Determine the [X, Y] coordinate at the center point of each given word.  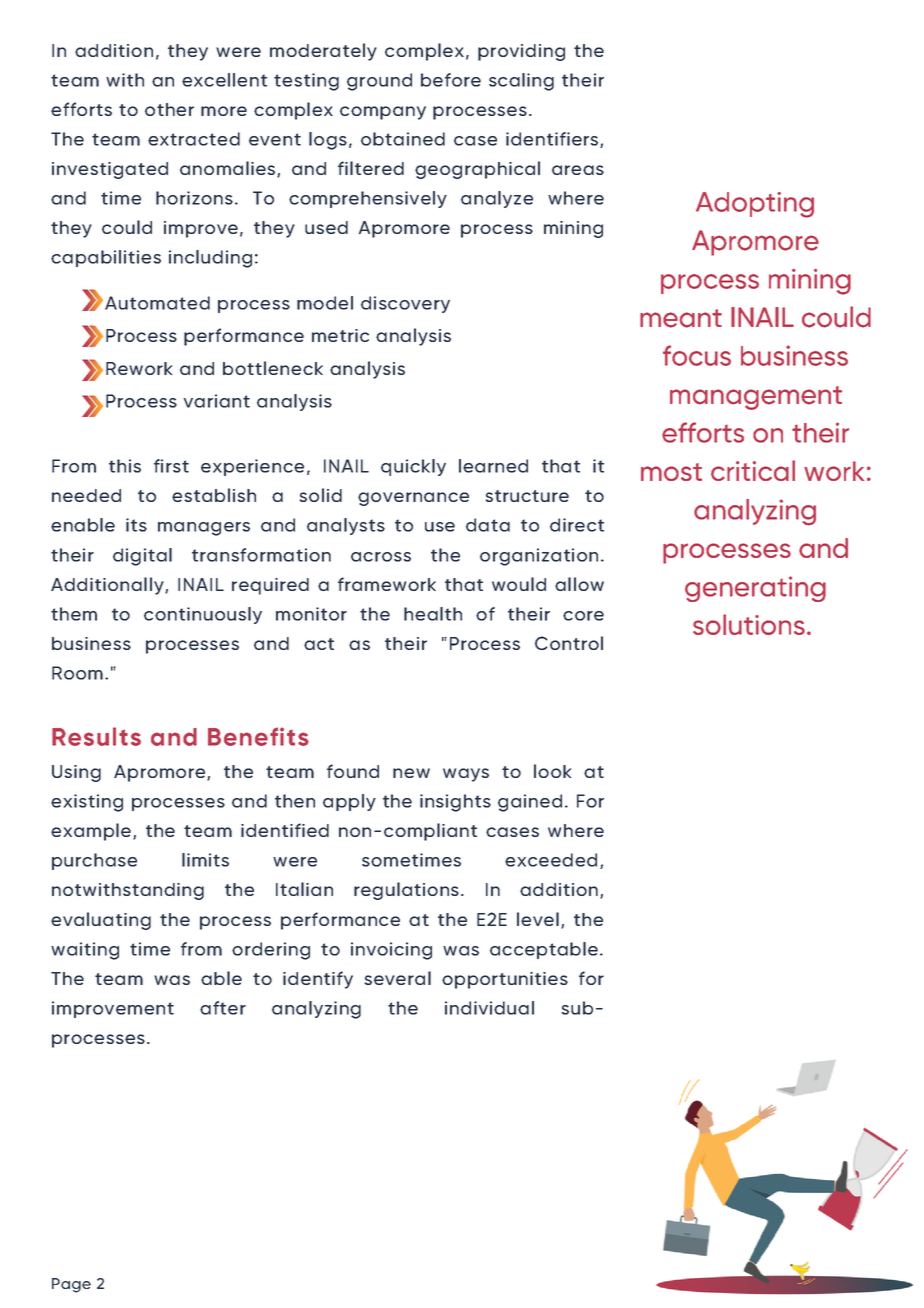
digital [142, 557]
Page [71, 1285]
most [671, 472]
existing [87, 803]
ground [379, 82]
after [223, 1008]
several [397, 978]
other [169, 109]
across [381, 557]
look [552, 771]
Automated [157, 303]
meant [681, 318]
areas [578, 170]
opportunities [505, 980]
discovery [405, 304]
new [411, 773]
